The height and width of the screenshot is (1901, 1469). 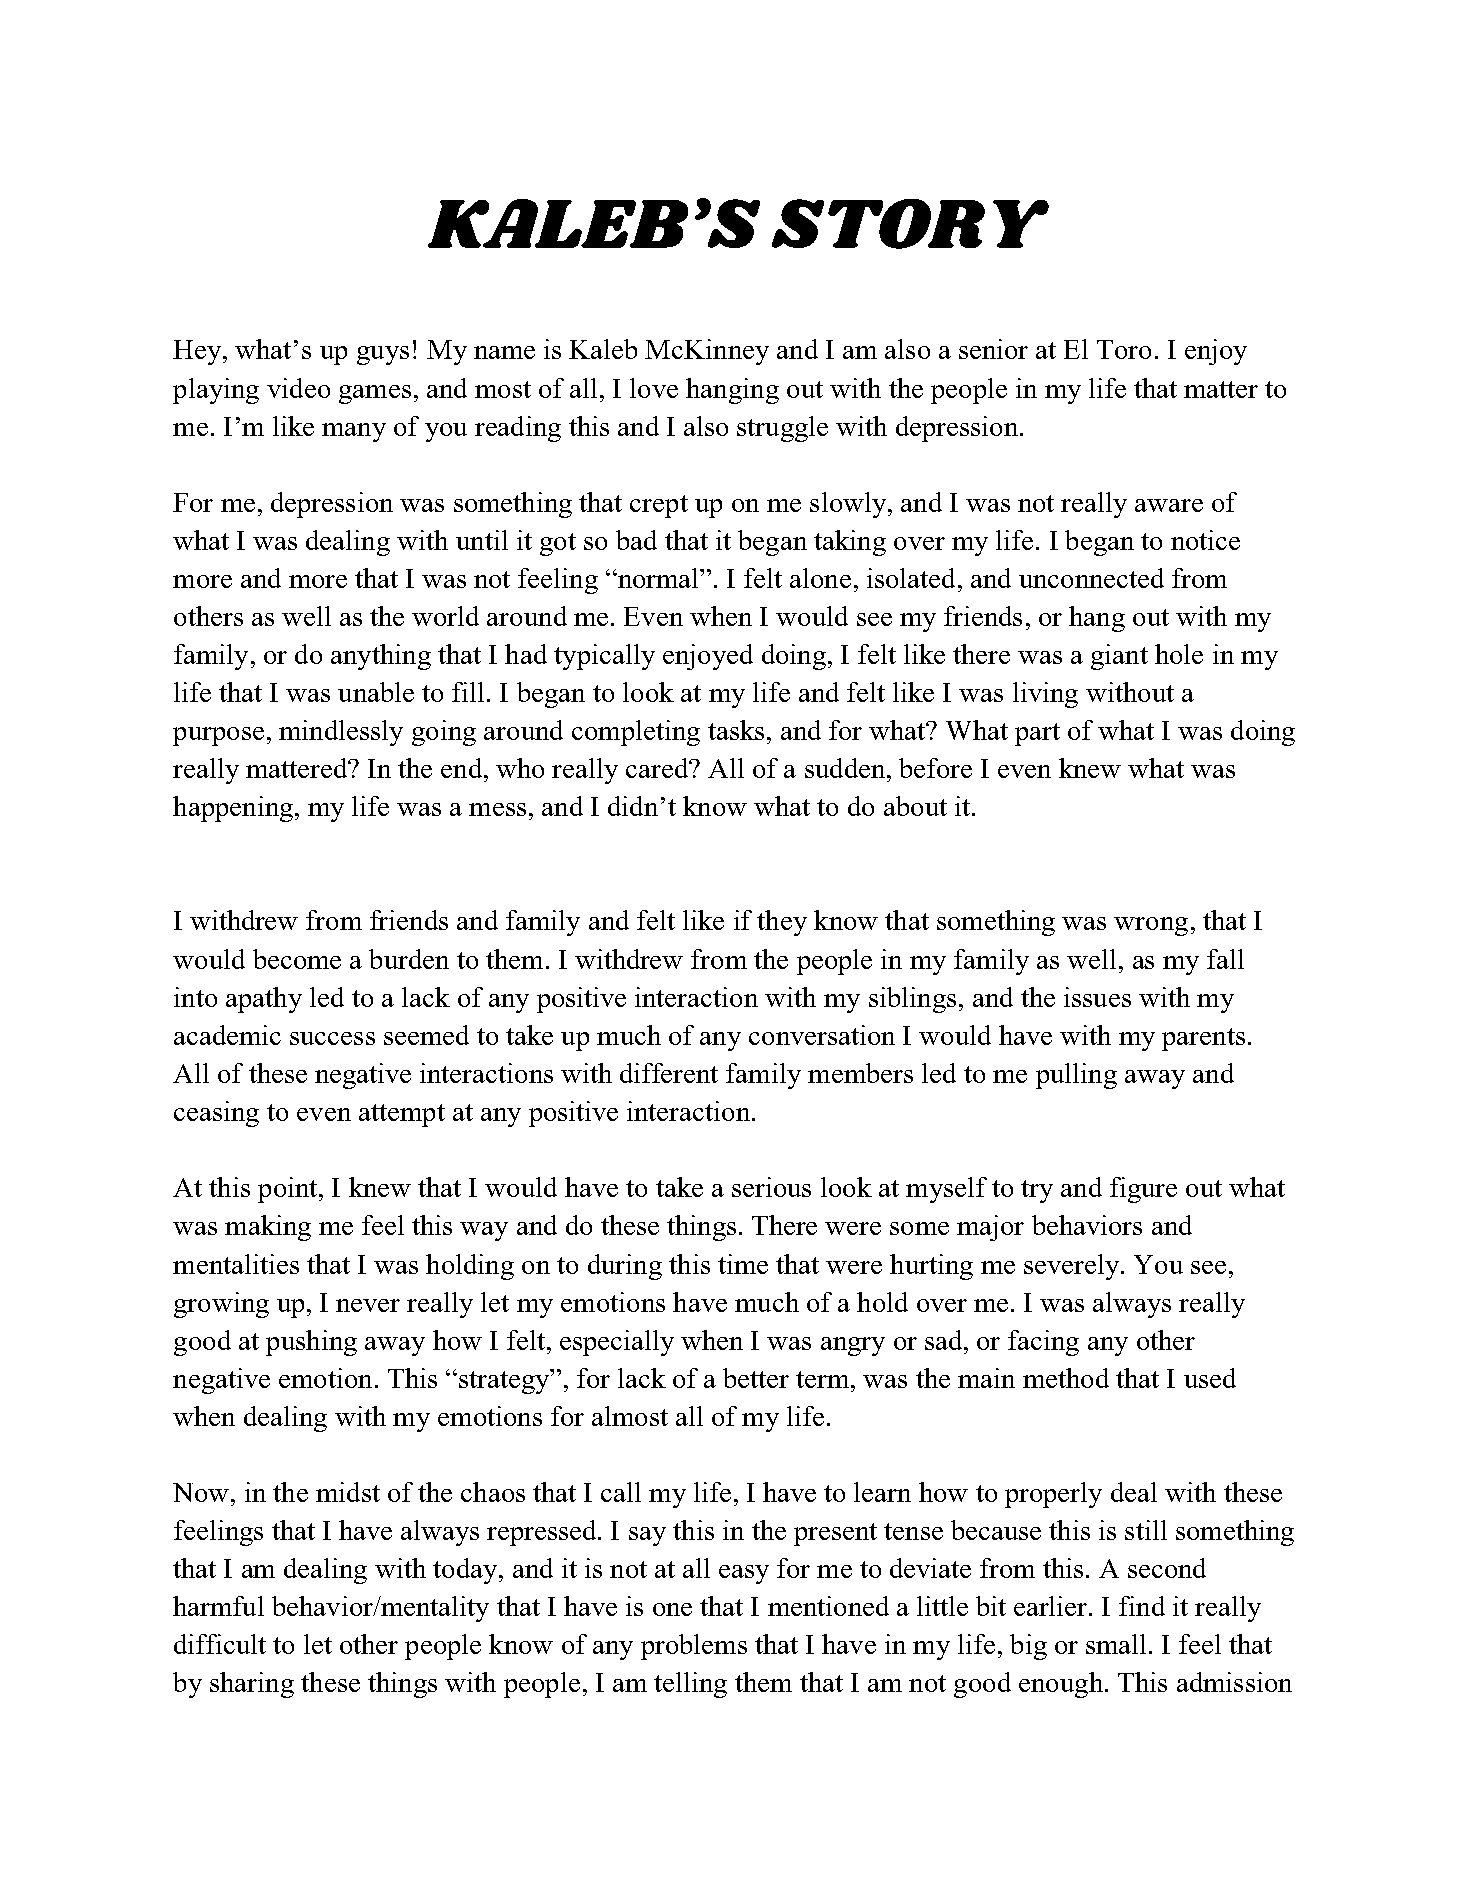 I want to click on guys, so click(x=383, y=355).
